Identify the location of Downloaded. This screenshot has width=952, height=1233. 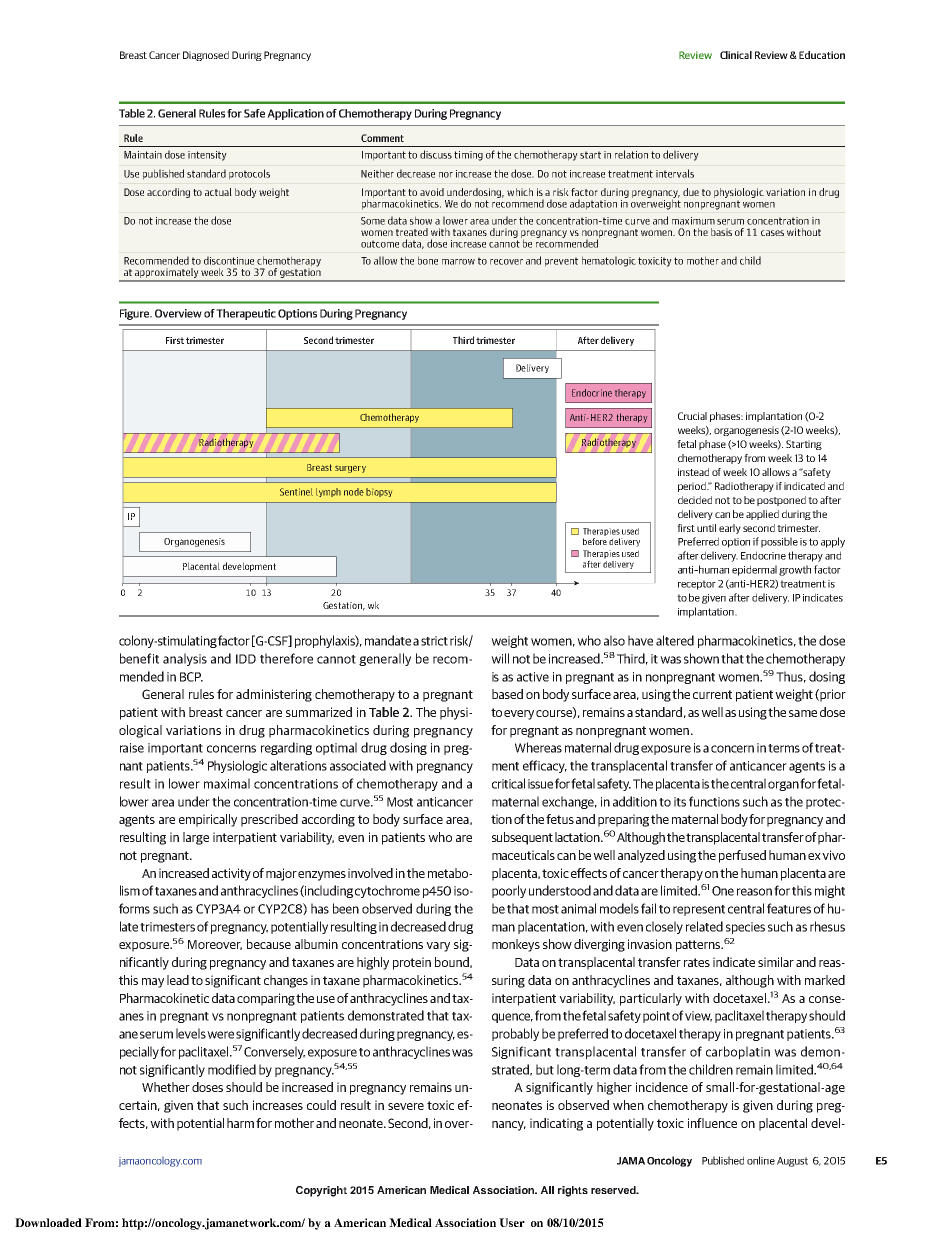
(48, 1222).
